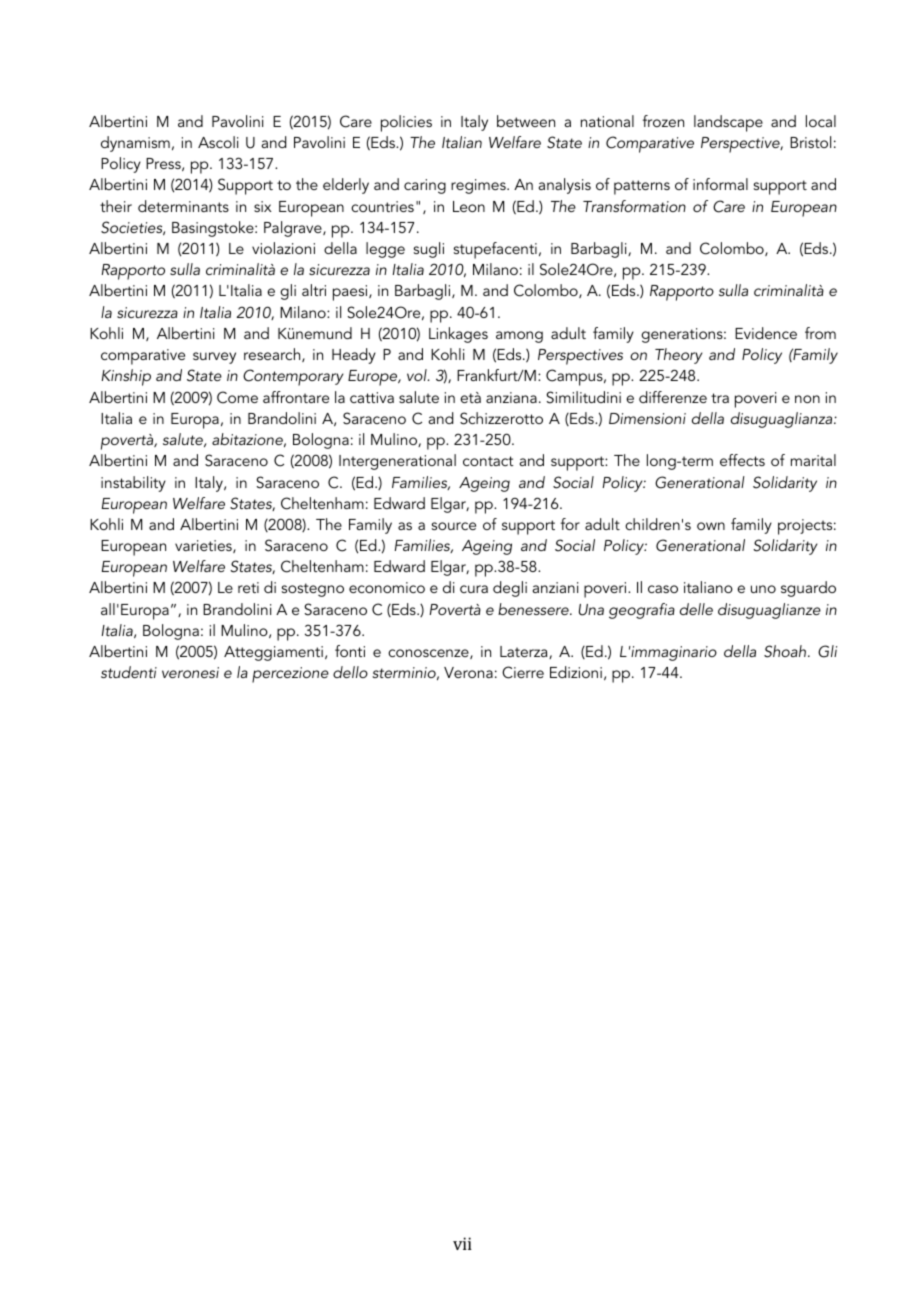  Describe the element at coordinates (728, 123) in the screenshot. I see `landscape` at that location.
